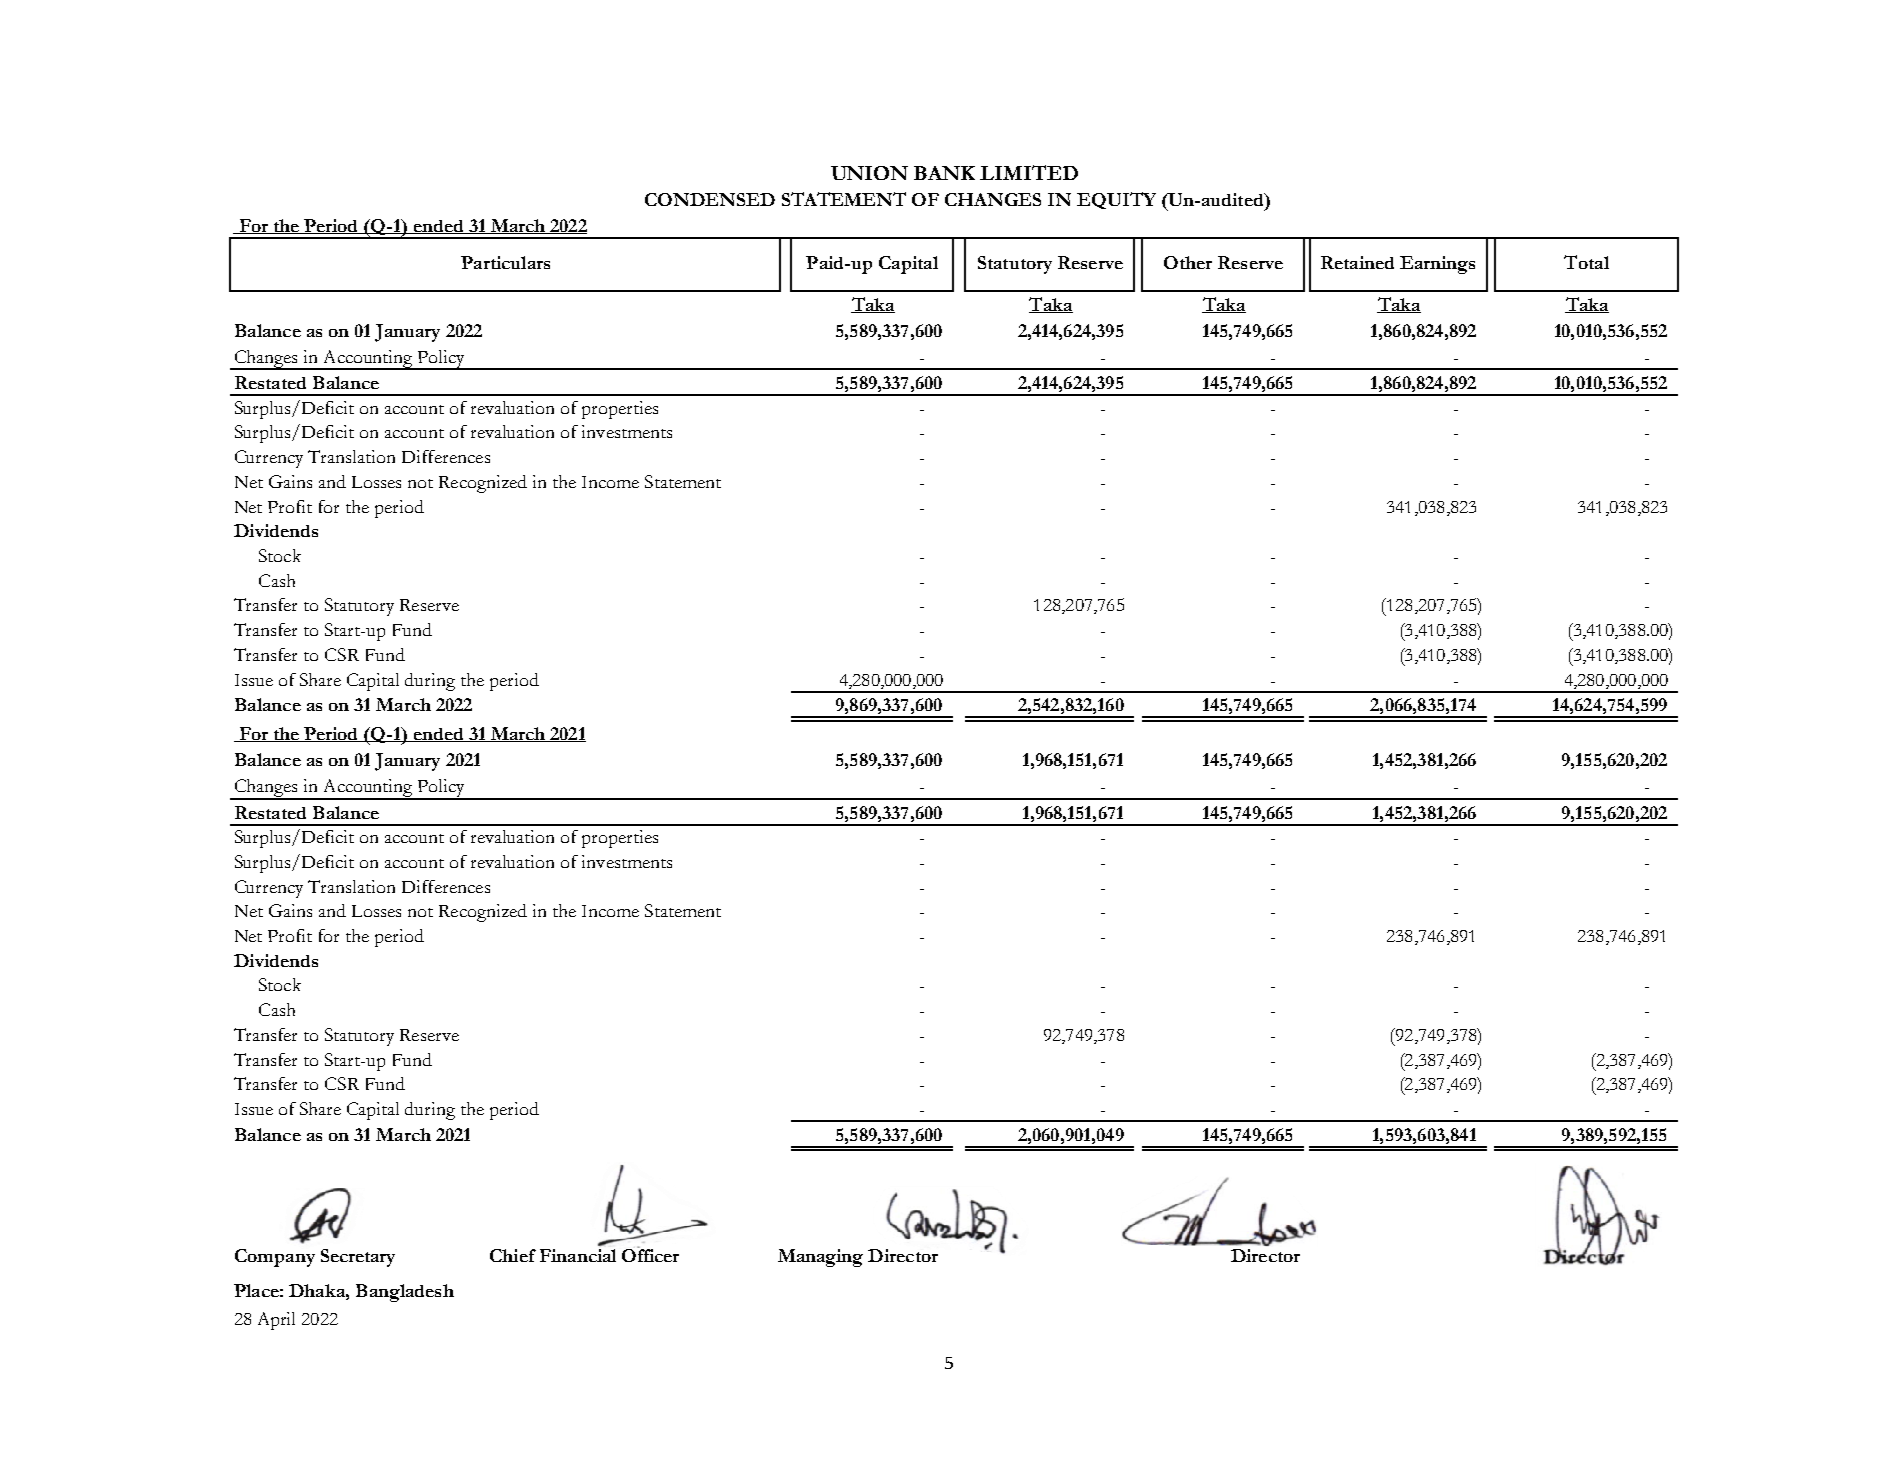 The height and width of the document is (1465, 1896). What do you see at coordinates (869, 173) in the document?
I see `UNION` at bounding box center [869, 173].
